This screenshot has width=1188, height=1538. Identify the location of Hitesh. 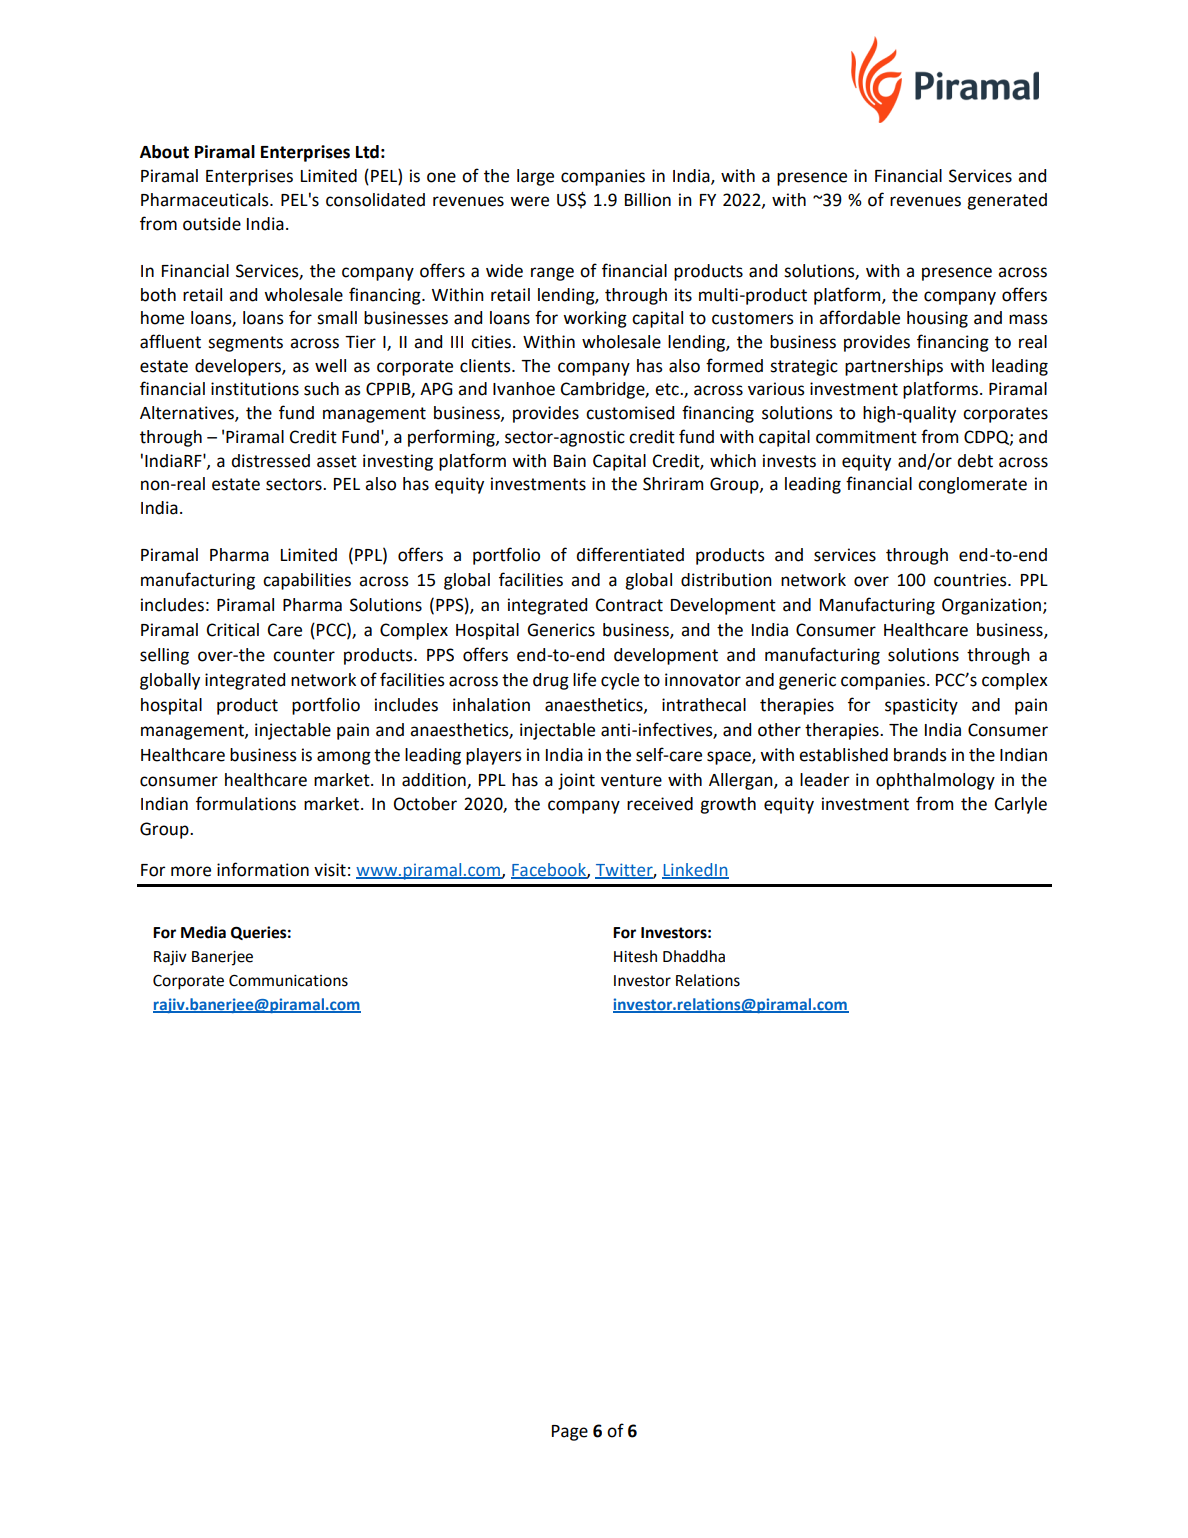
(635, 956).
